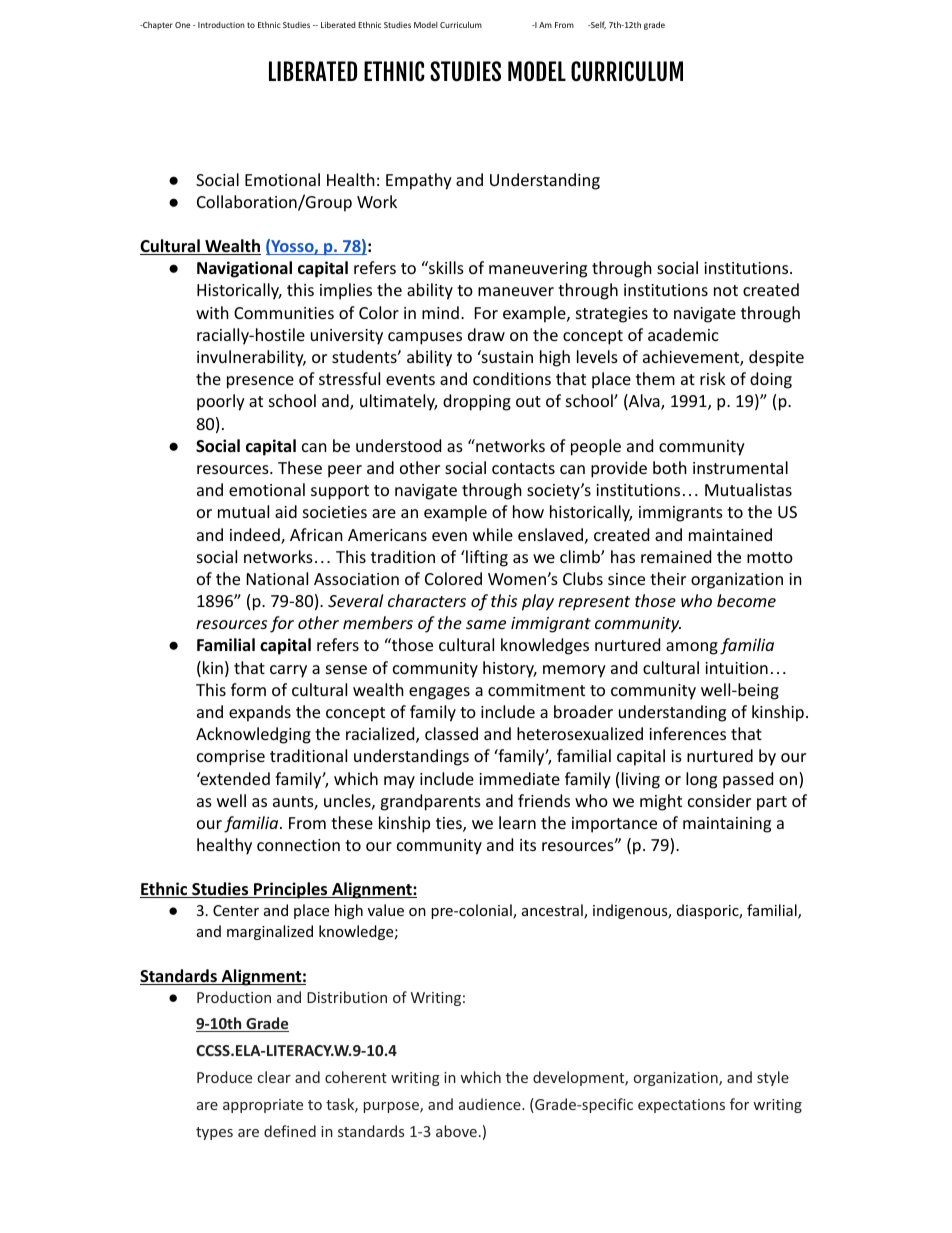 Image resolution: width=952 pixels, height=1233 pixels. I want to click on maintaining, so click(727, 825).
